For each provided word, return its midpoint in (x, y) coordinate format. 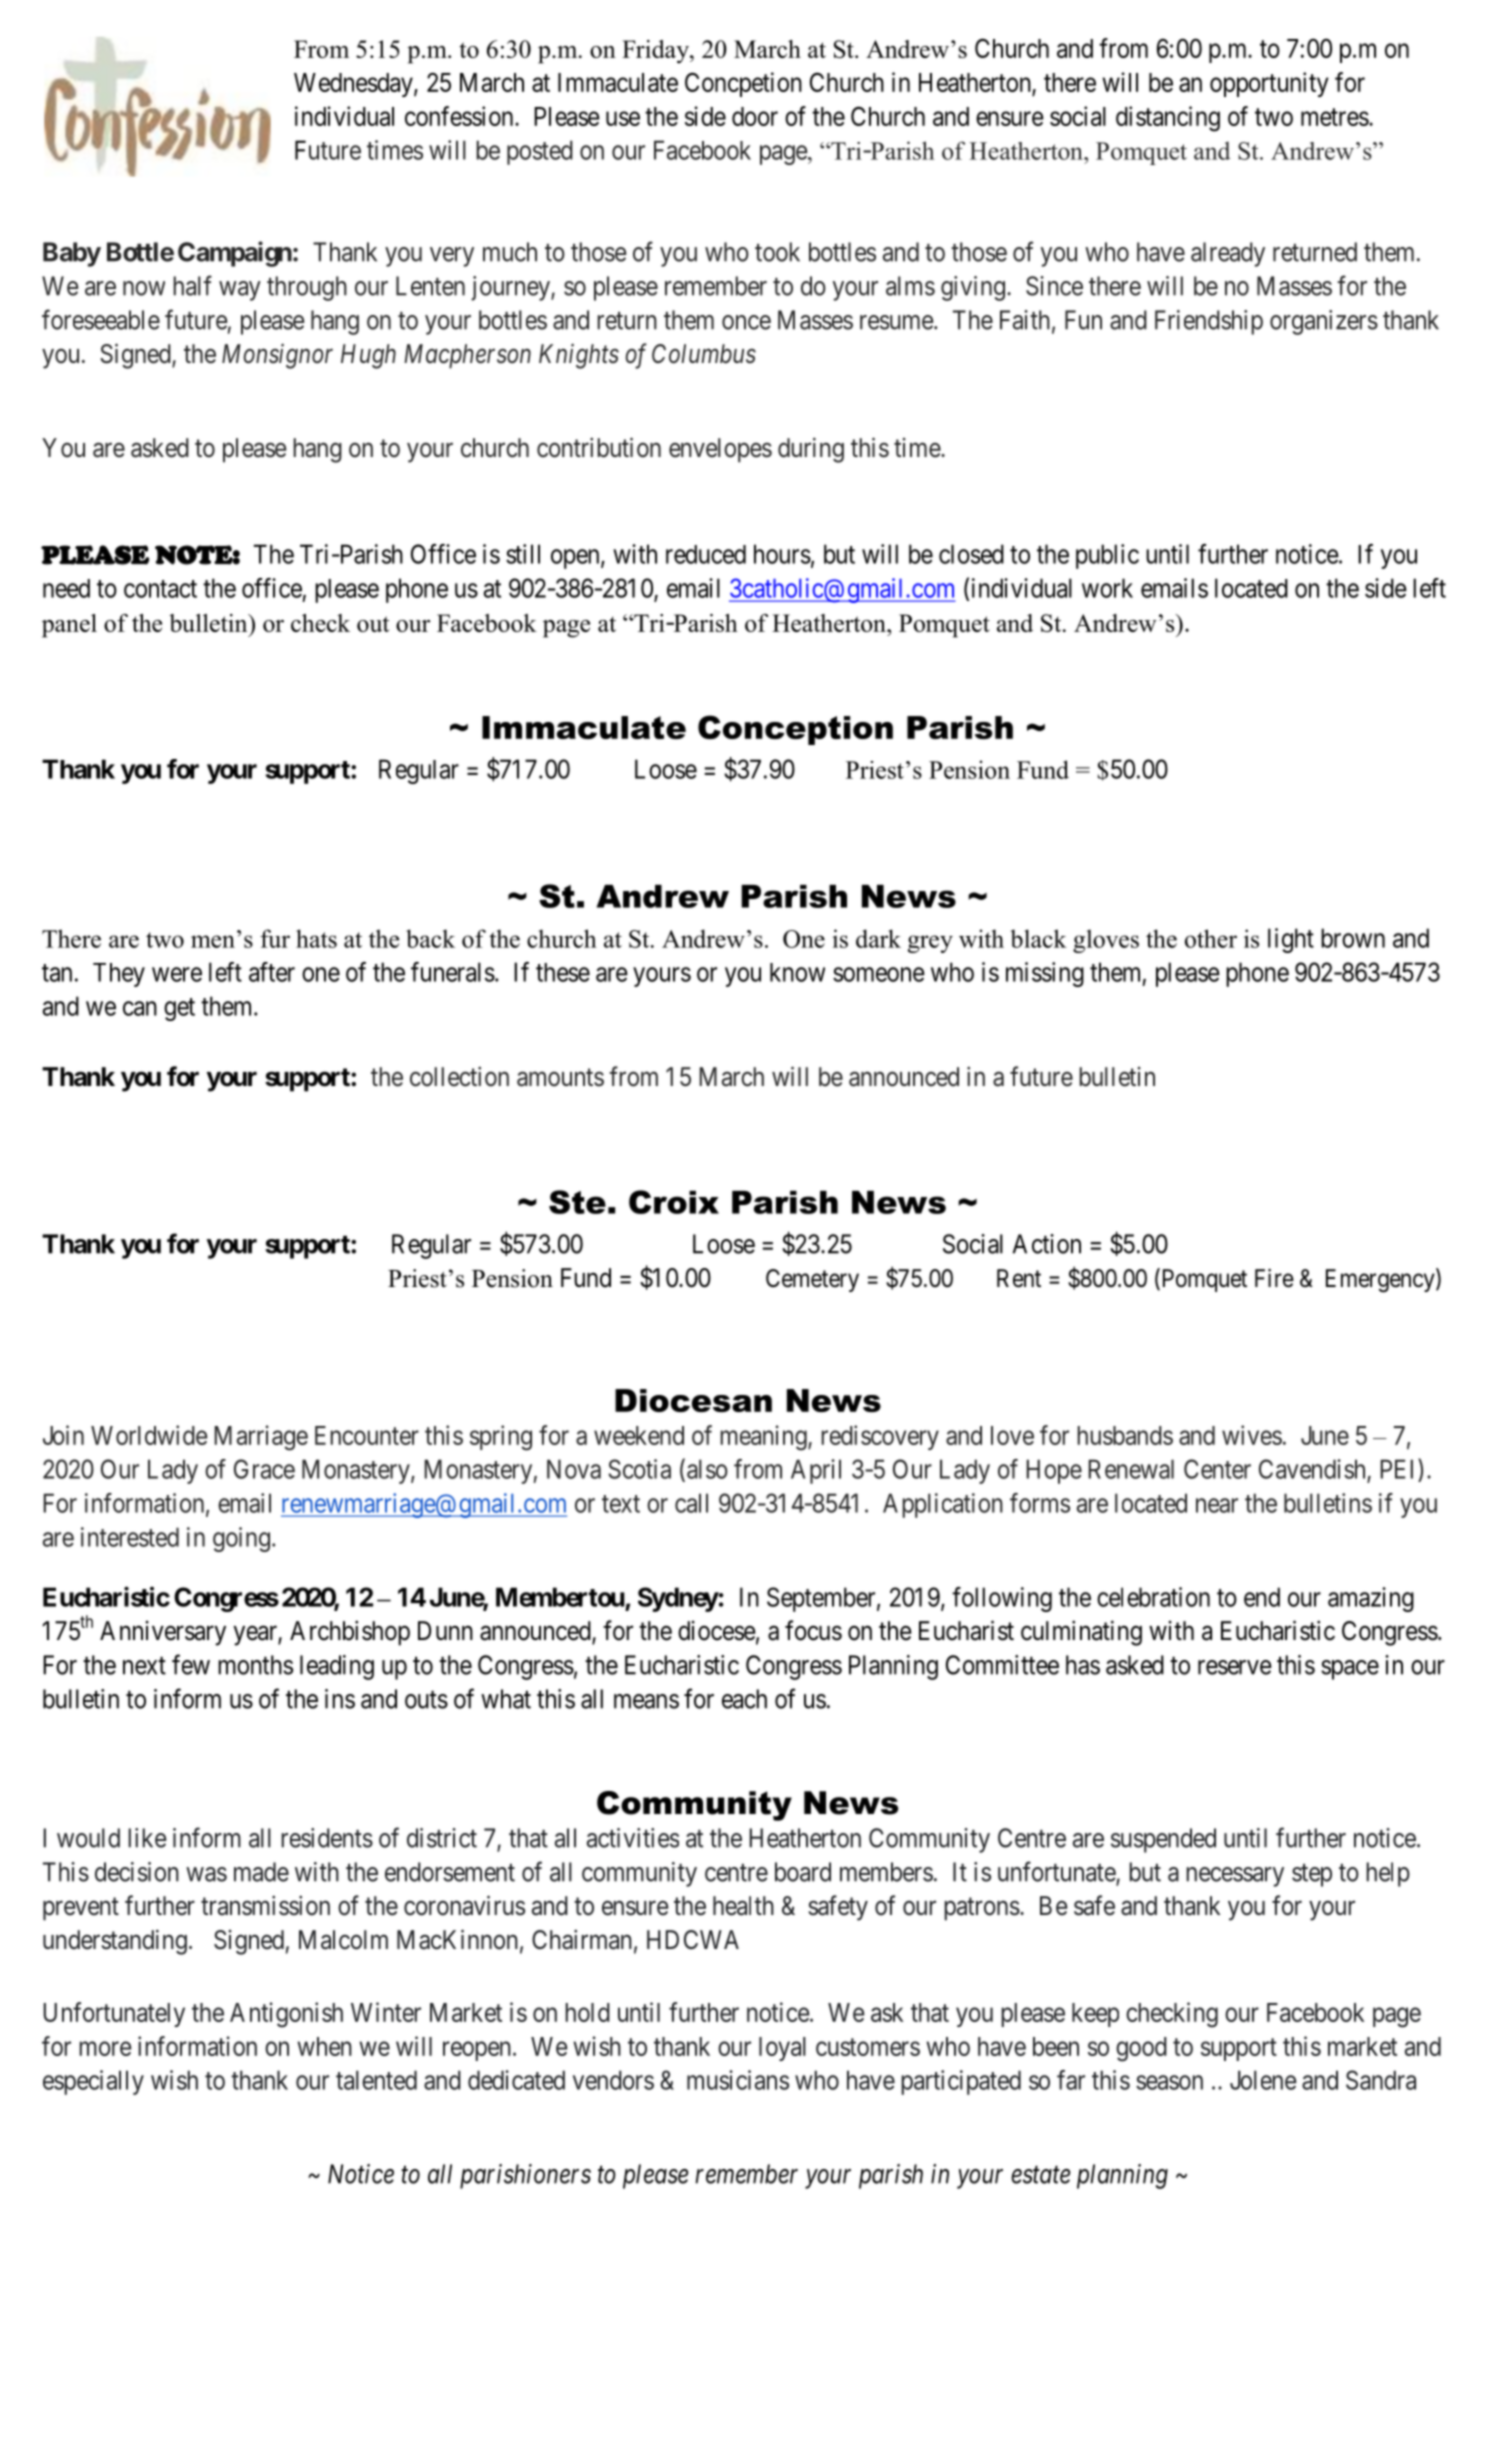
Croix (674, 1202)
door (755, 116)
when (324, 2046)
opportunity (1269, 84)
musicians (738, 2080)
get (179, 1009)
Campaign (235, 254)
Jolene (1263, 2080)
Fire (1274, 1278)
